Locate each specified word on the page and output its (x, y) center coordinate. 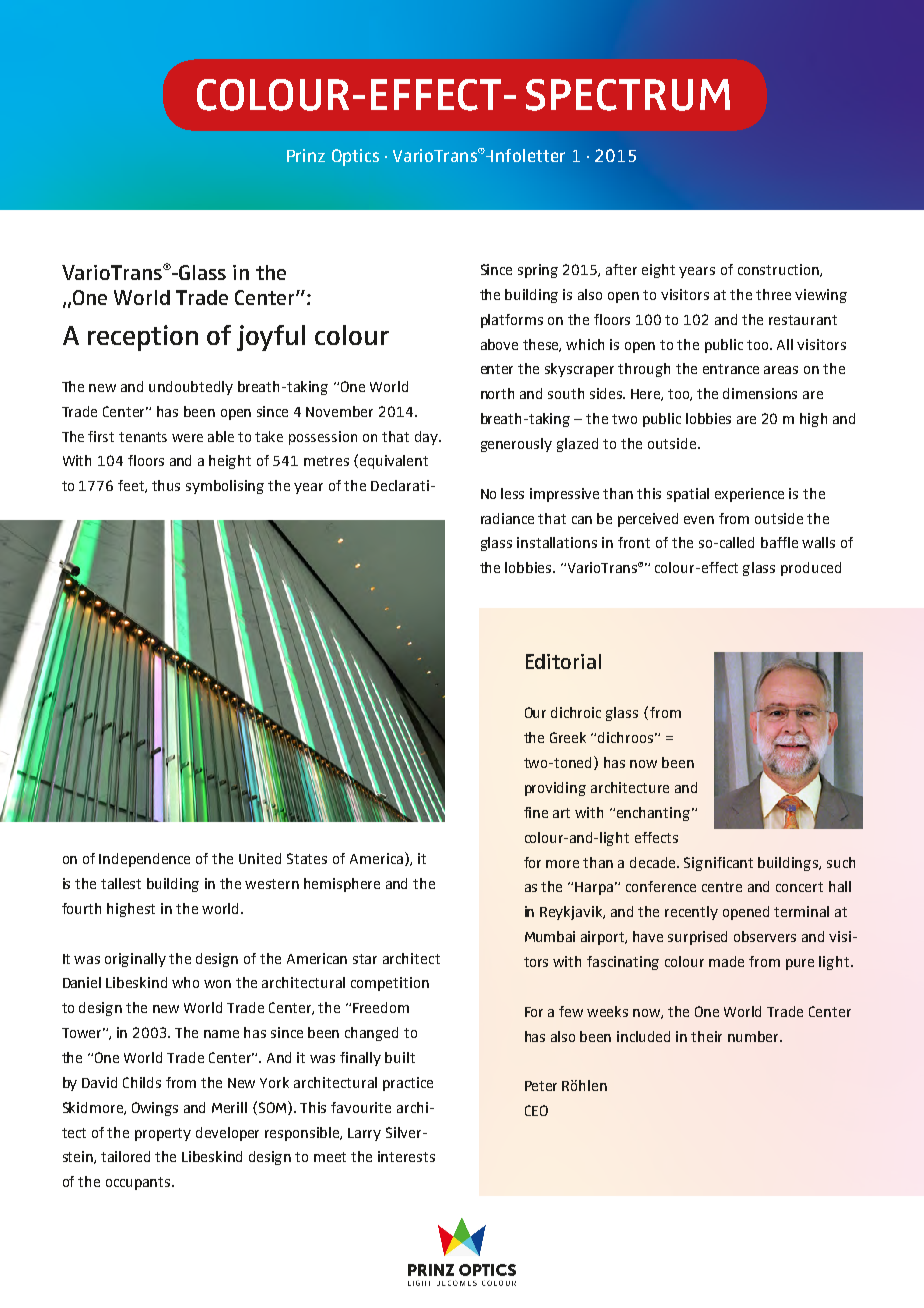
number (755, 1036)
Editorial (563, 661)
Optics (355, 157)
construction (779, 270)
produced (811, 569)
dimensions (760, 393)
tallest (121, 883)
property (163, 1134)
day (427, 438)
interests (406, 1156)
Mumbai (550, 936)
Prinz (306, 155)
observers (765, 936)
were (187, 438)
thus (166, 485)
